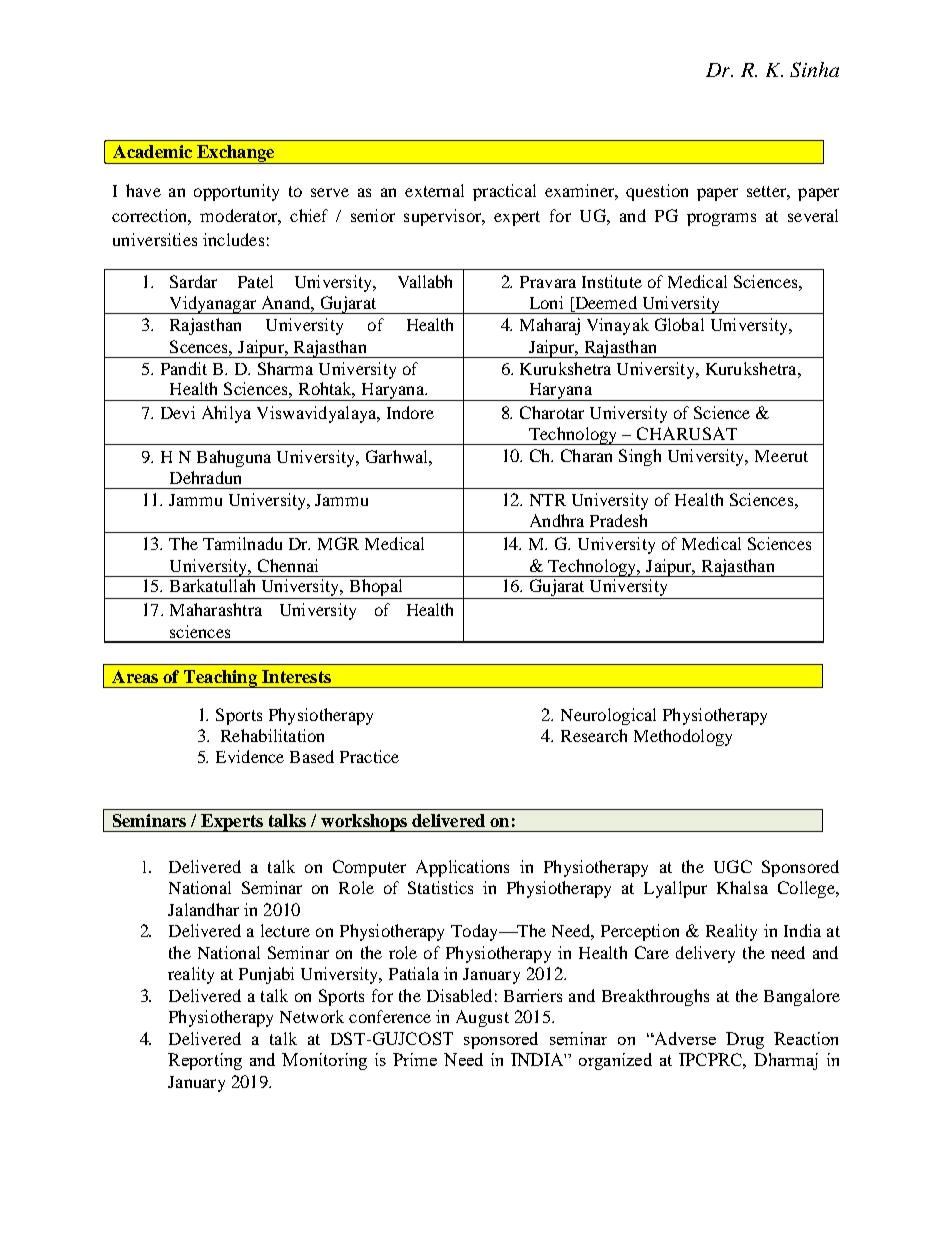 This screenshot has width=952, height=1233. What do you see at coordinates (203, 909) in the screenshot?
I see `Jalandhar` at bounding box center [203, 909].
